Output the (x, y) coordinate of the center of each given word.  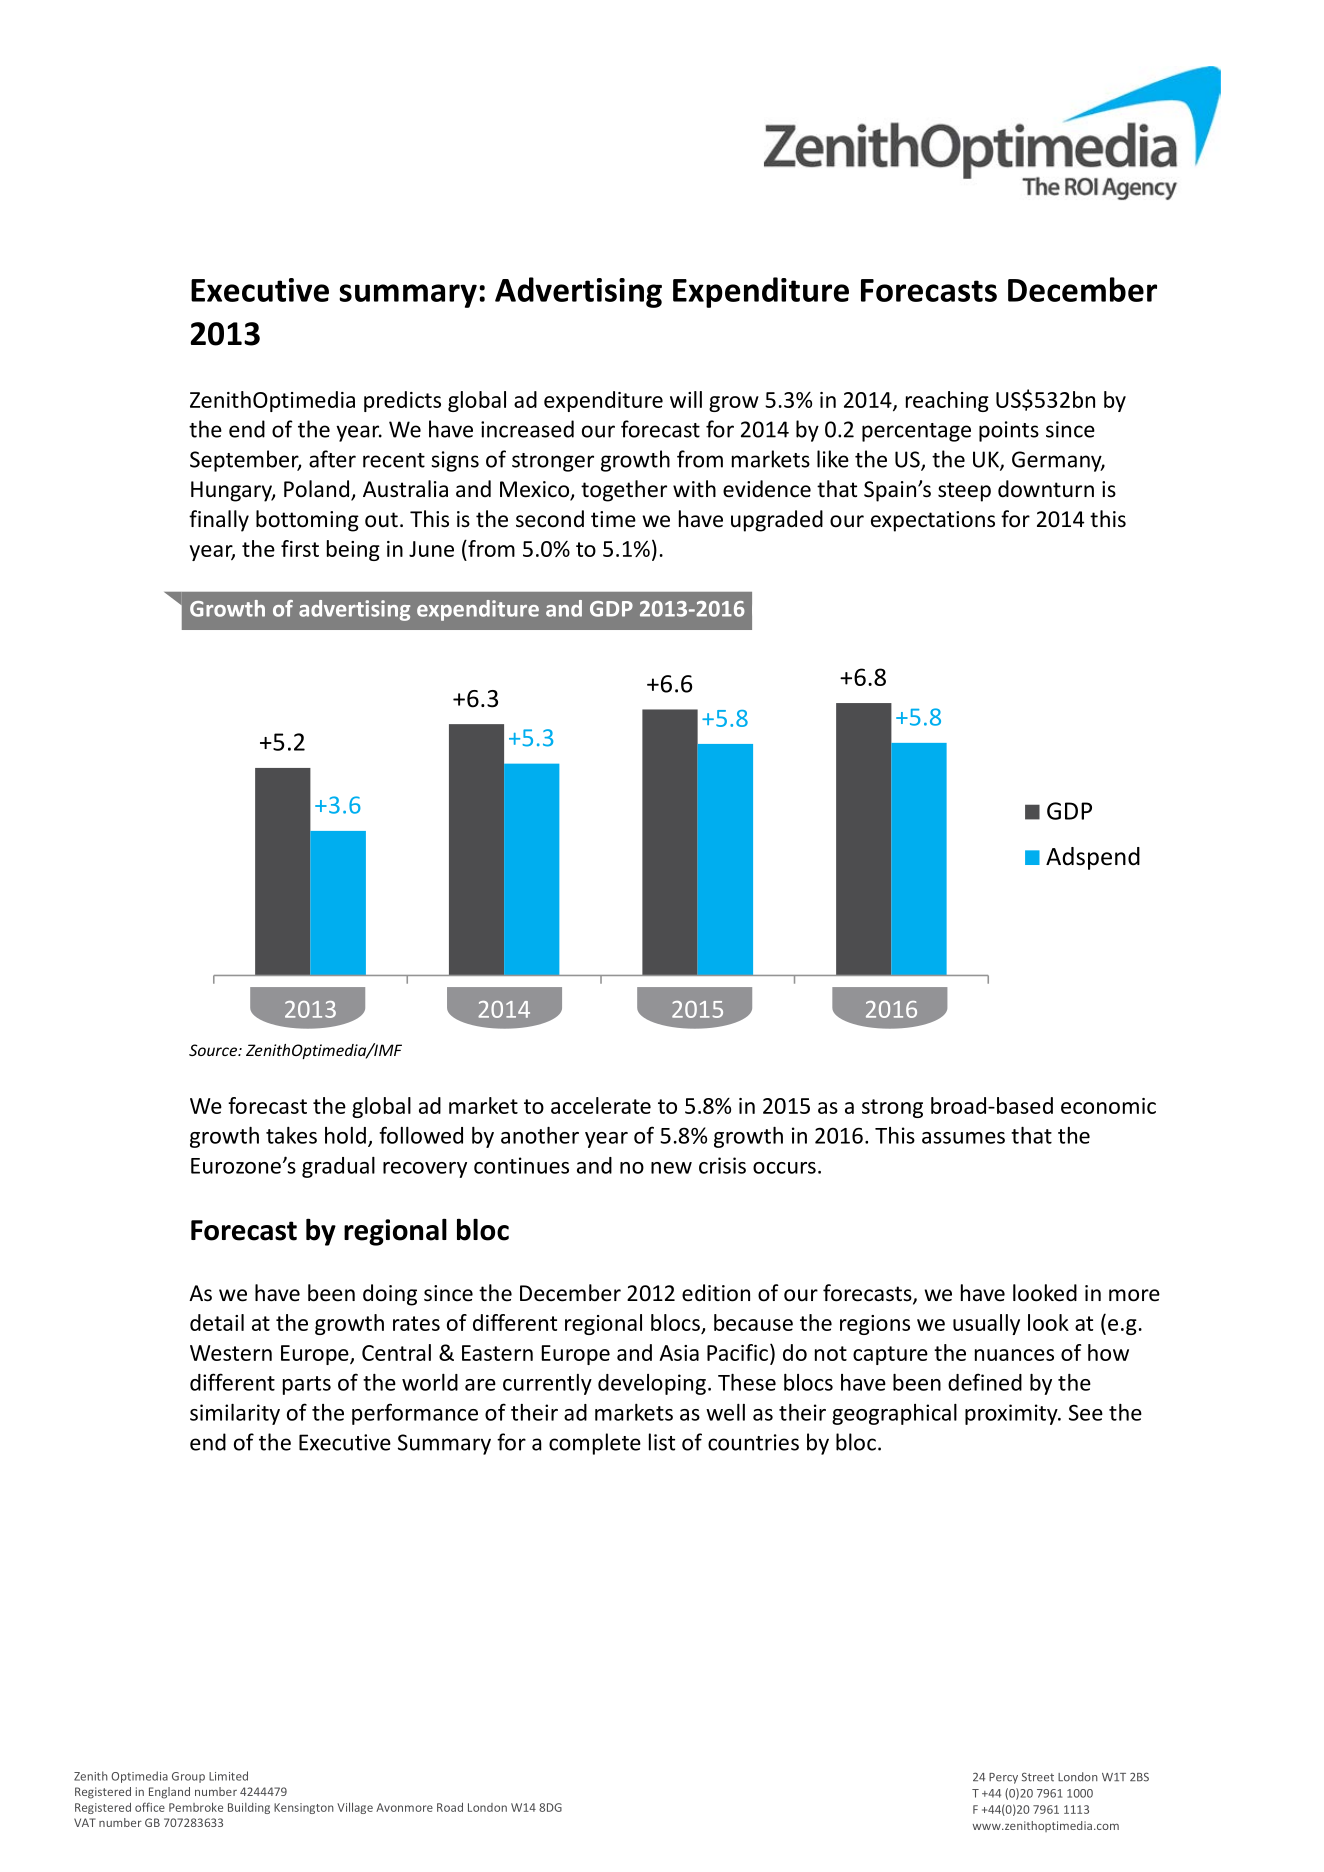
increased (527, 429)
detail (217, 1322)
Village (355, 1808)
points (1009, 431)
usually (986, 1324)
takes (291, 1135)
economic (1108, 1106)
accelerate (601, 1105)
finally (219, 521)
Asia (679, 1353)
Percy (1003, 1778)
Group (188, 1777)
